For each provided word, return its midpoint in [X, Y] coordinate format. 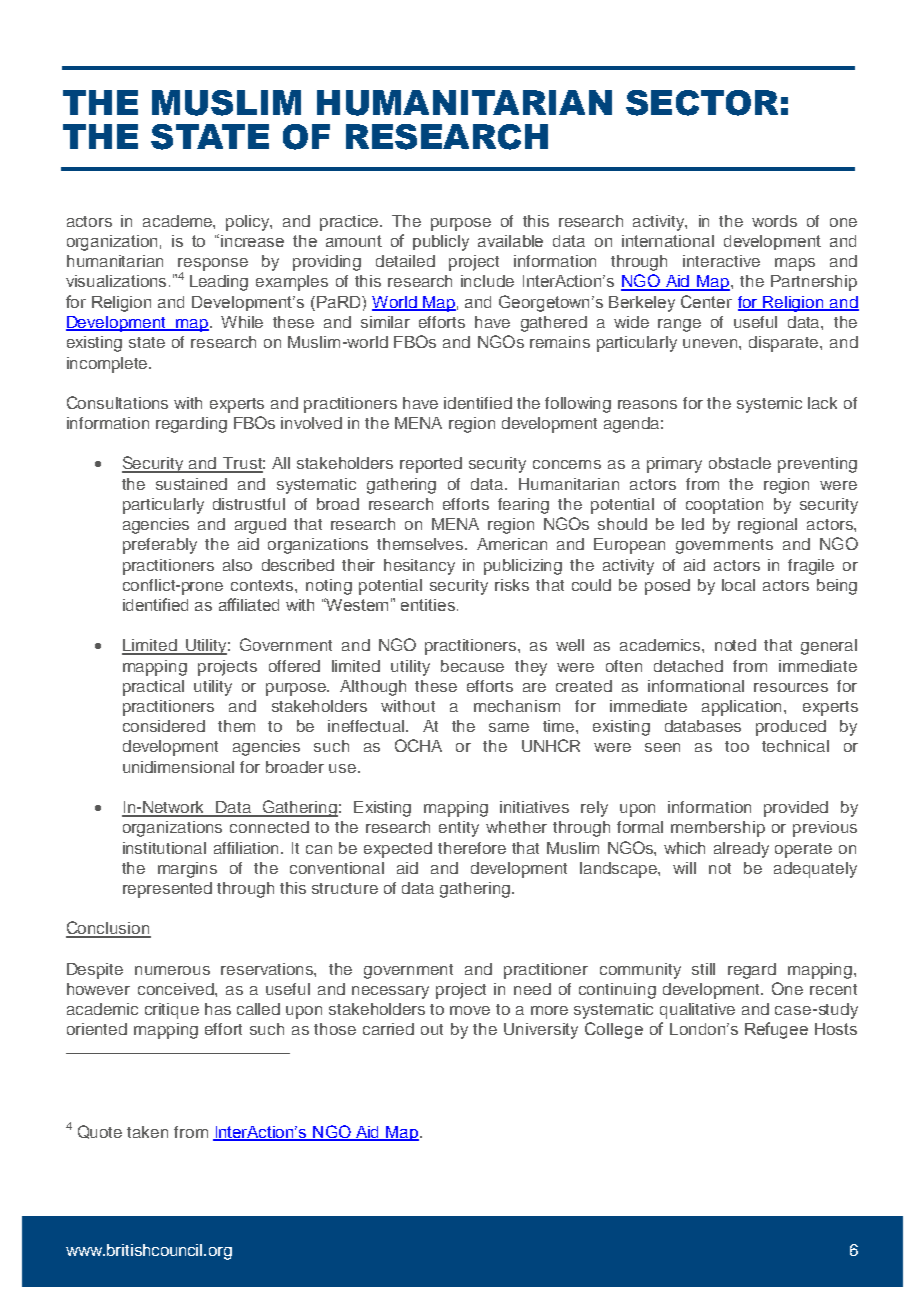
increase [252, 241]
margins [187, 870]
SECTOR [702, 103]
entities [428, 605]
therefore [472, 848]
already [741, 850]
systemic [769, 405]
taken [147, 1132]
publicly [441, 243]
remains [560, 342]
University [541, 1031]
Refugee [776, 1030]
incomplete [109, 365]
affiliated [249, 604]
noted [735, 645]
